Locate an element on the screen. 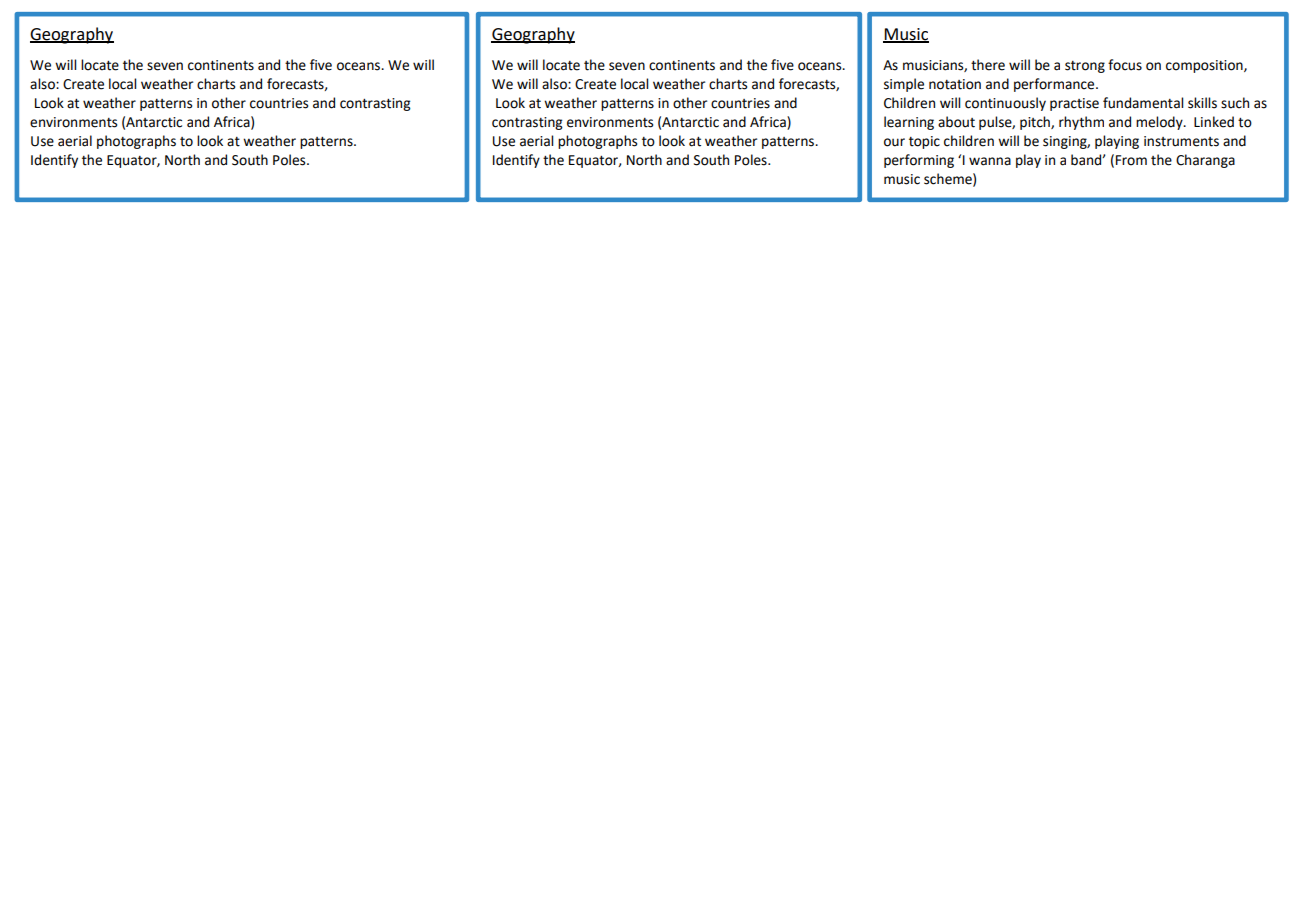  practise is located at coordinates (1074, 104).
